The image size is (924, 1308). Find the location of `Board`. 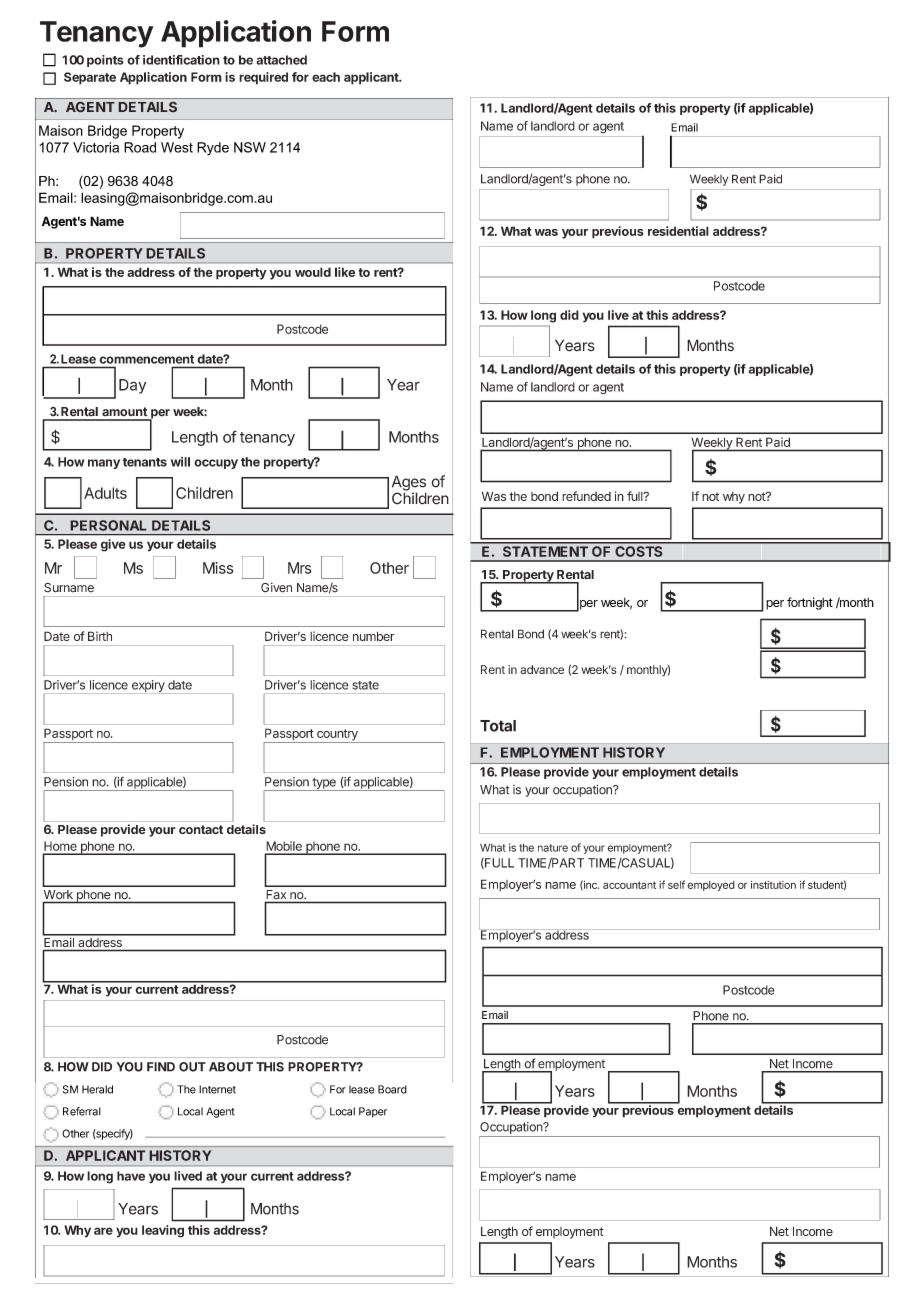

Board is located at coordinates (392, 1089).
